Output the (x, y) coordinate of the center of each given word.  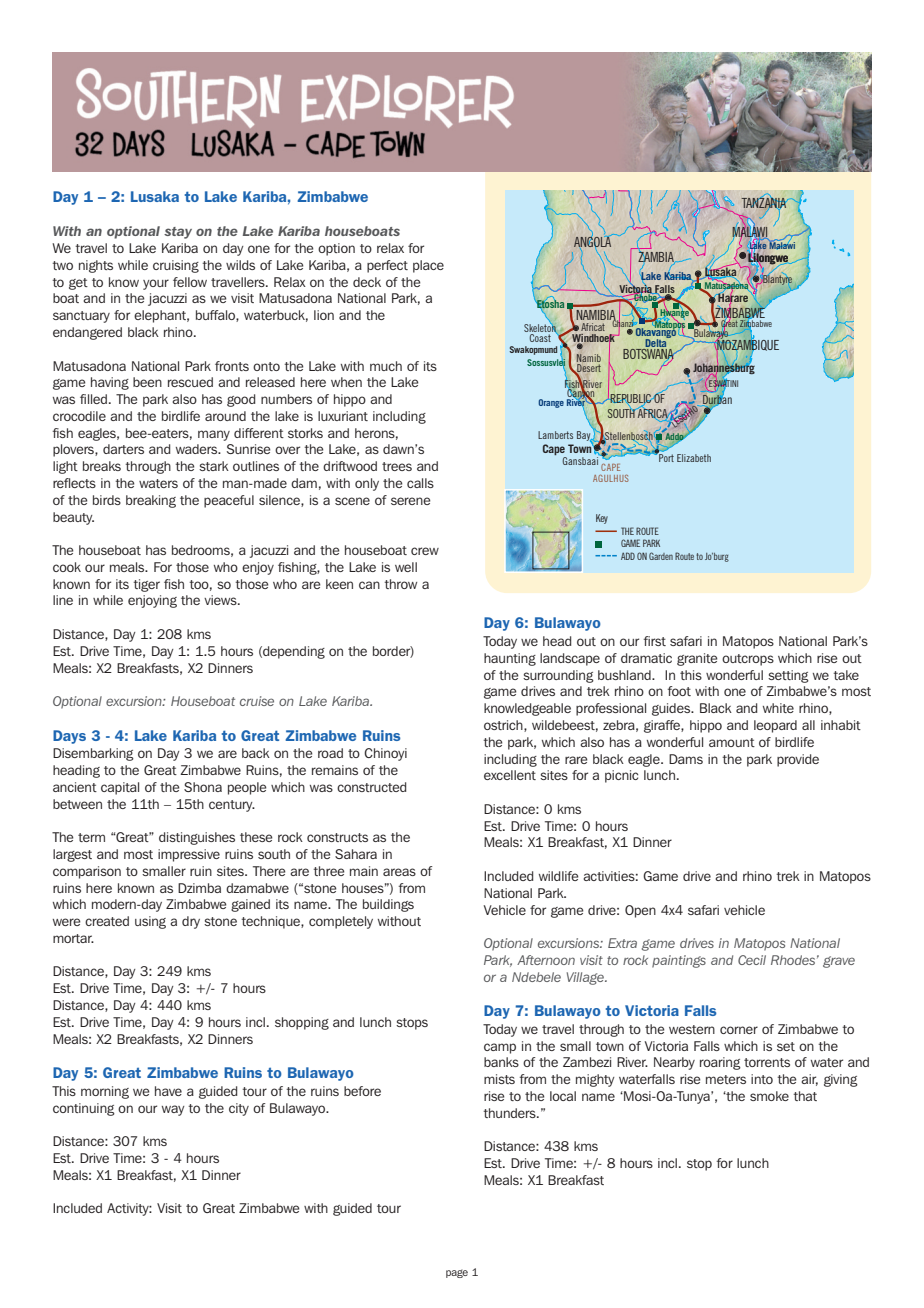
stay (178, 233)
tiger (146, 585)
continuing (84, 1109)
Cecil (752, 960)
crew (425, 551)
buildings (388, 905)
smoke (769, 1096)
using (150, 922)
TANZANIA (764, 203)
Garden (661, 556)
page (457, 1273)
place (428, 266)
